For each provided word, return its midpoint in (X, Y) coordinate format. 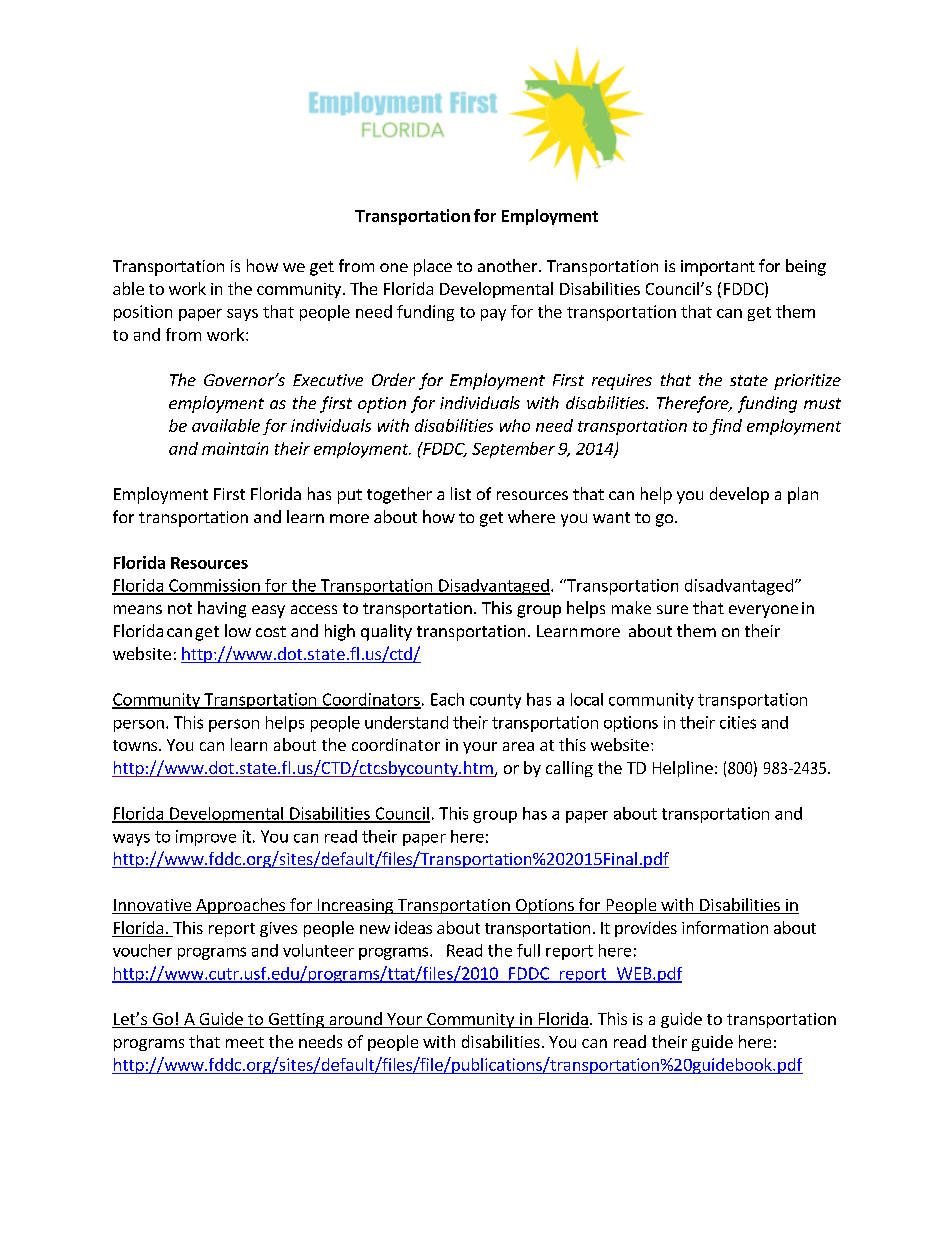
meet (245, 1042)
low (238, 630)
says (242, 315)
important (718, 268)
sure (672, 609)
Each (447, 699)
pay (493, 315)
